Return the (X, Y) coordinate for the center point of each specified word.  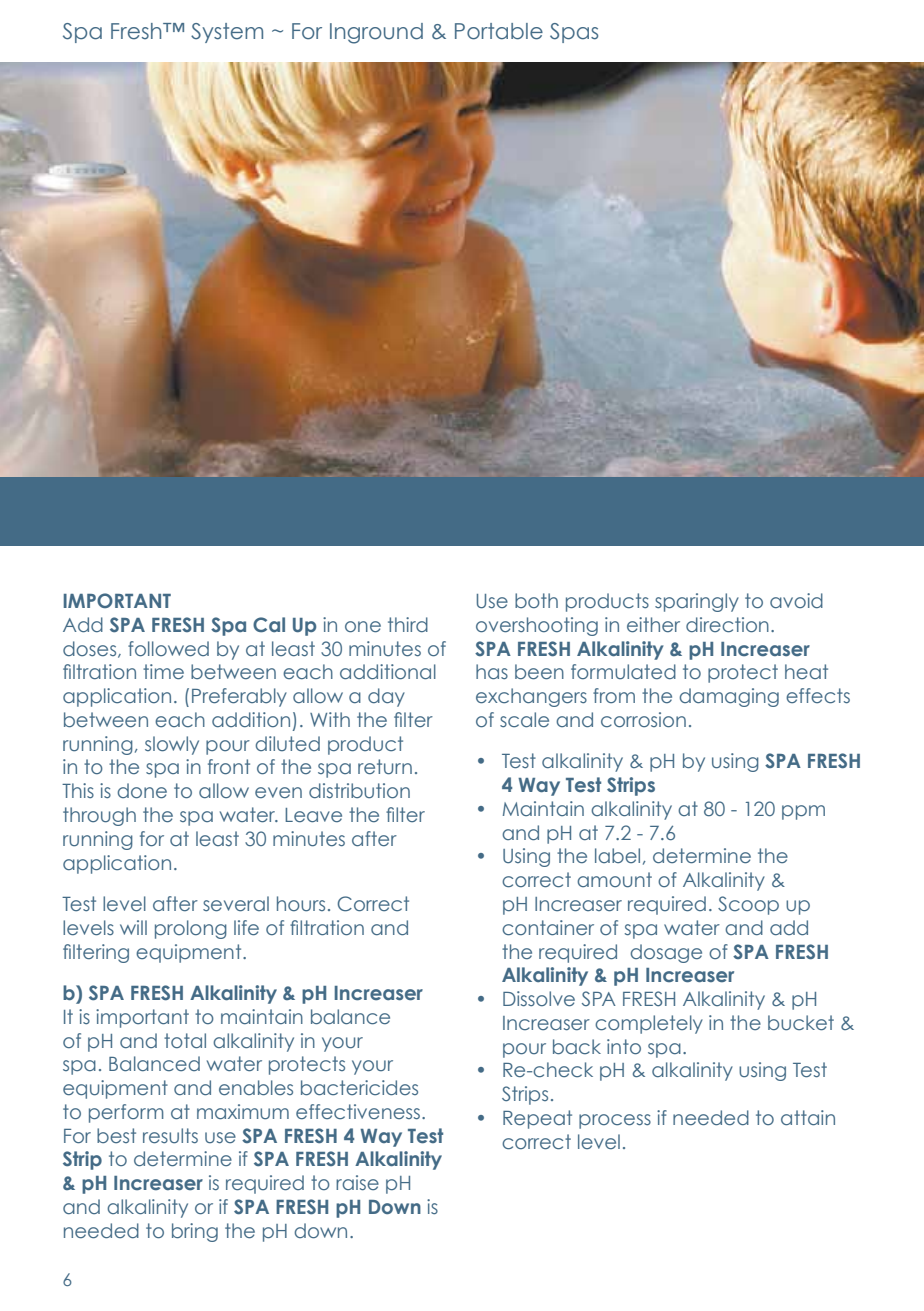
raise (357, 1182)
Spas (574, 33)
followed (168, 649)
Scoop (748, 905)
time (163, 672)
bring (195, 1232)
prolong (191, 929)
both (536, 600)
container (548, 928)
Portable (499, 31)
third (408, 624)
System (227, 33)
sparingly (697, 602)
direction (727, 625)
